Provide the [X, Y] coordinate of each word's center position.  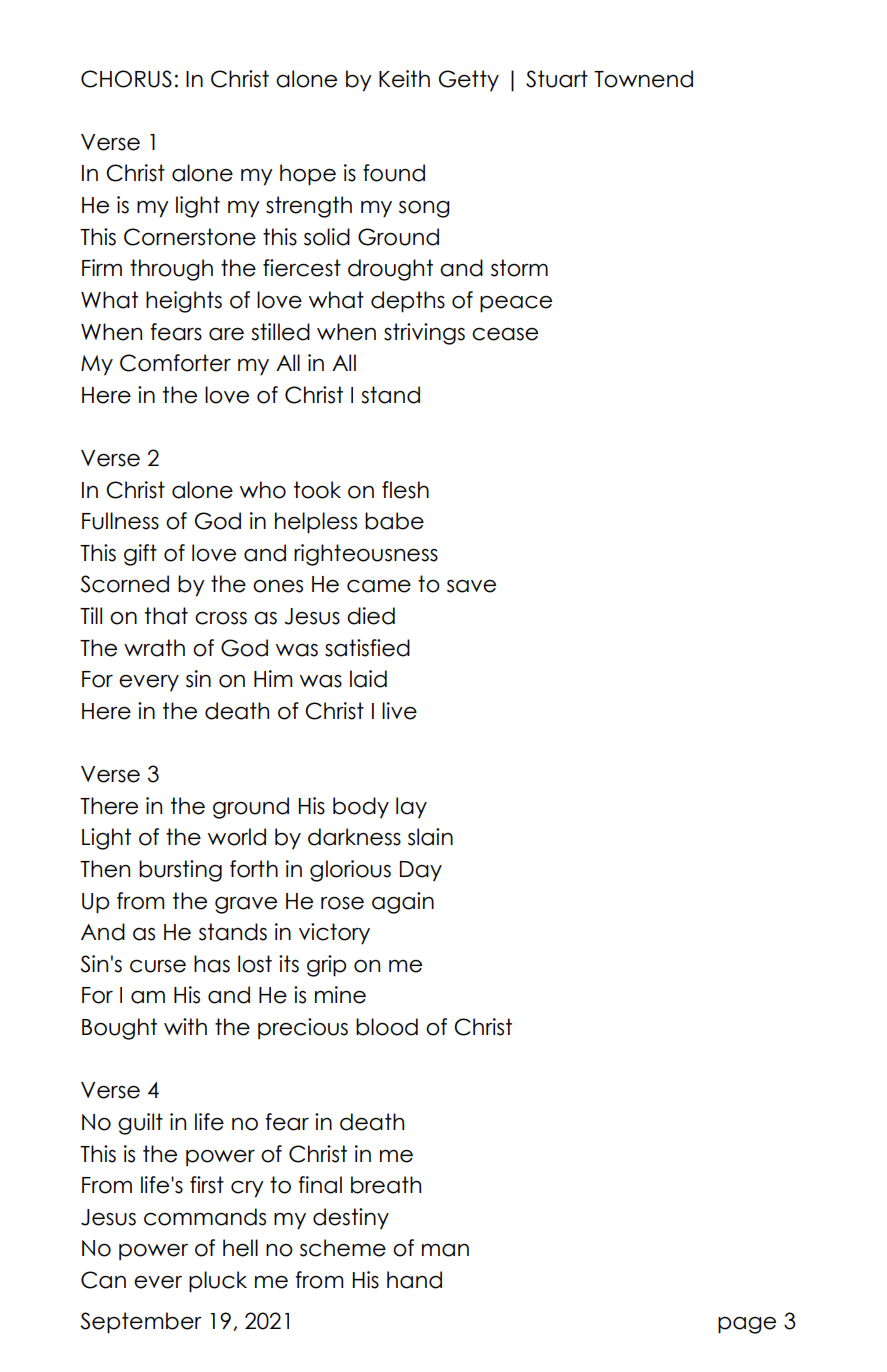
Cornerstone [190, 237]
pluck [218, 1282]
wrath [154, 648]
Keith [404, 79]
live [399, 711]
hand [414, 1280]
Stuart [557, 79]
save [471, 586]
